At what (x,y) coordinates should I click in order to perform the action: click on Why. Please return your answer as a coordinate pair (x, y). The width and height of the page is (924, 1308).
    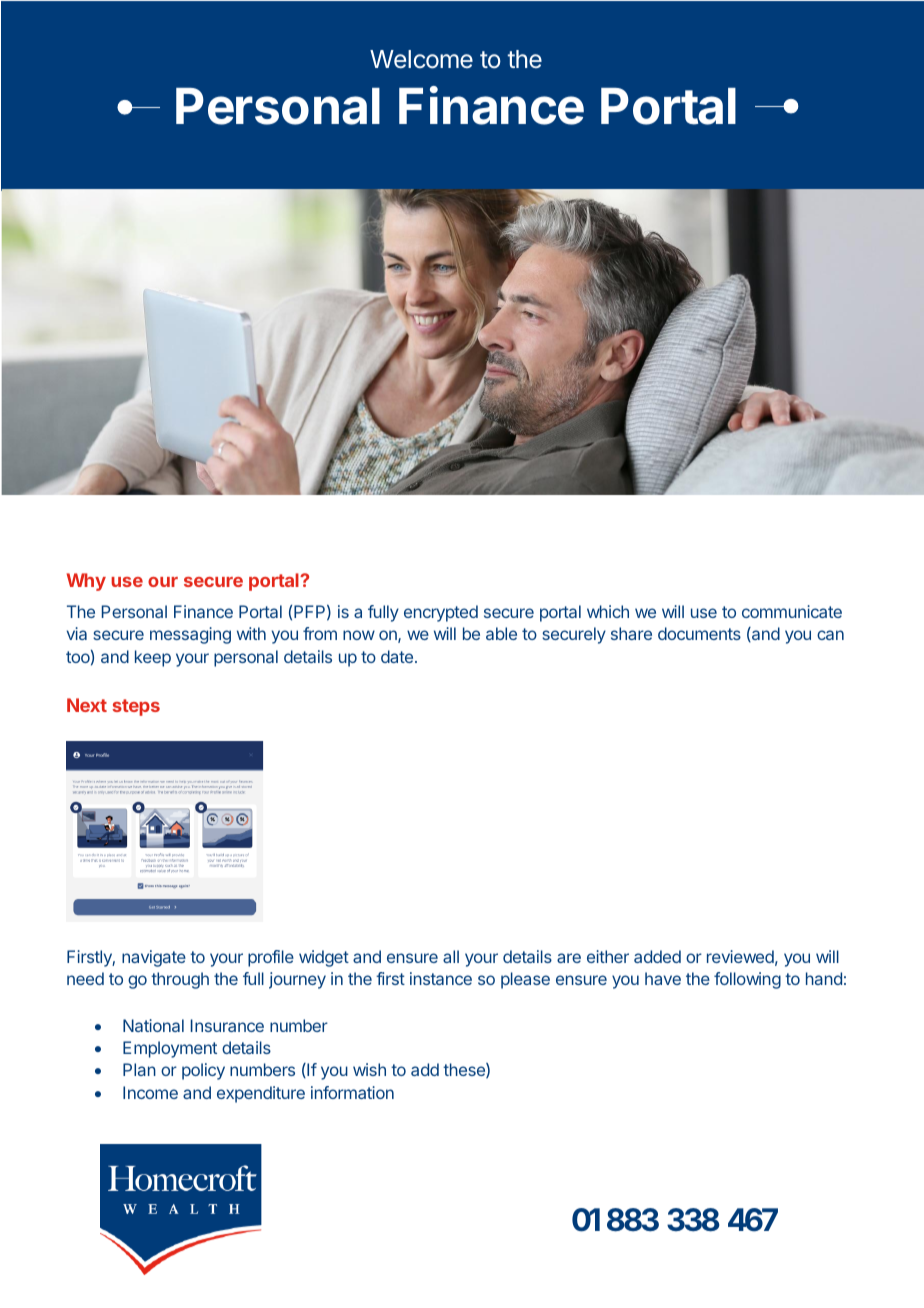
    Looking at the image, I should click on (86, 582).
